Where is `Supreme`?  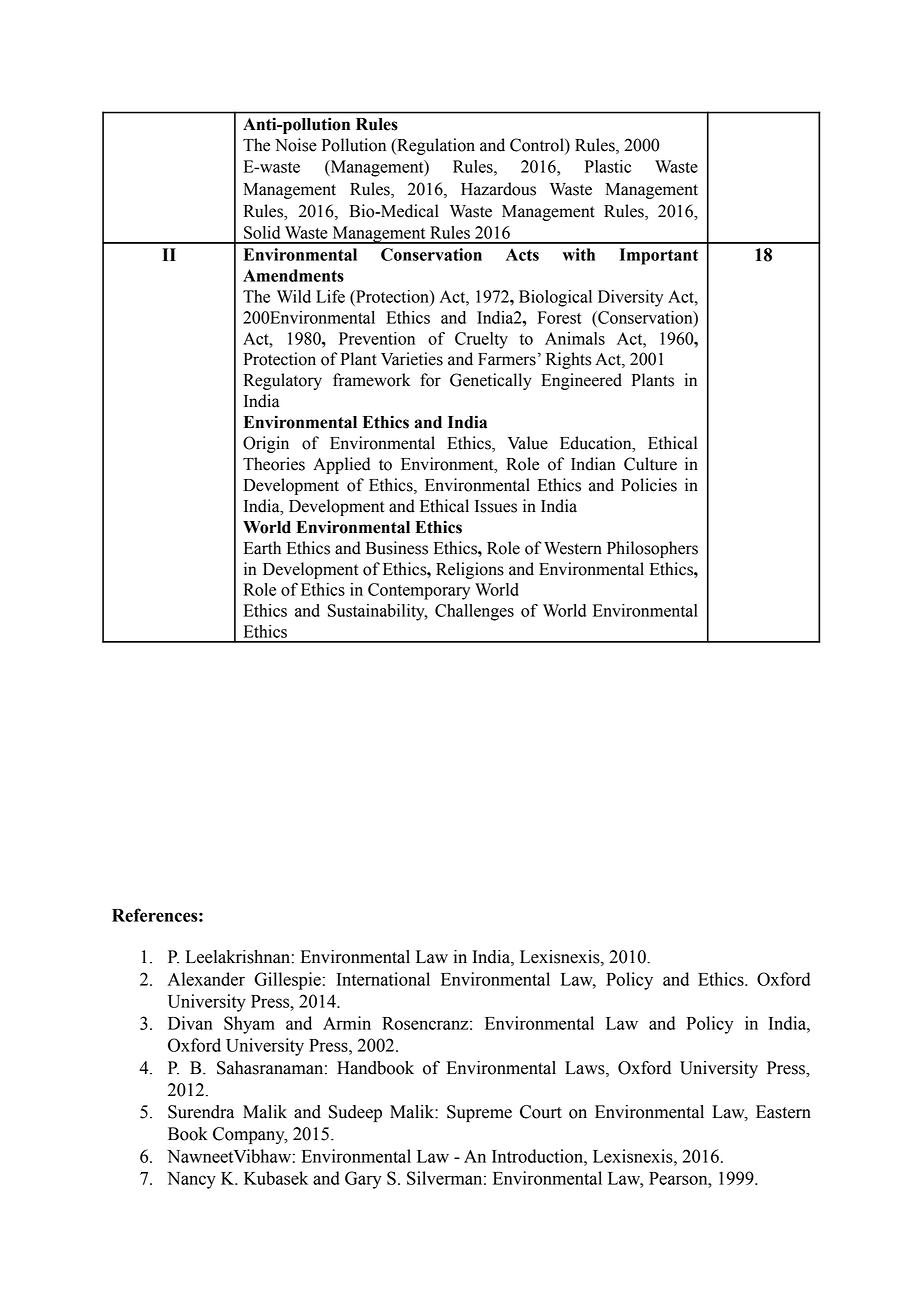 Supreme is located at coordinates (479, 1113).
